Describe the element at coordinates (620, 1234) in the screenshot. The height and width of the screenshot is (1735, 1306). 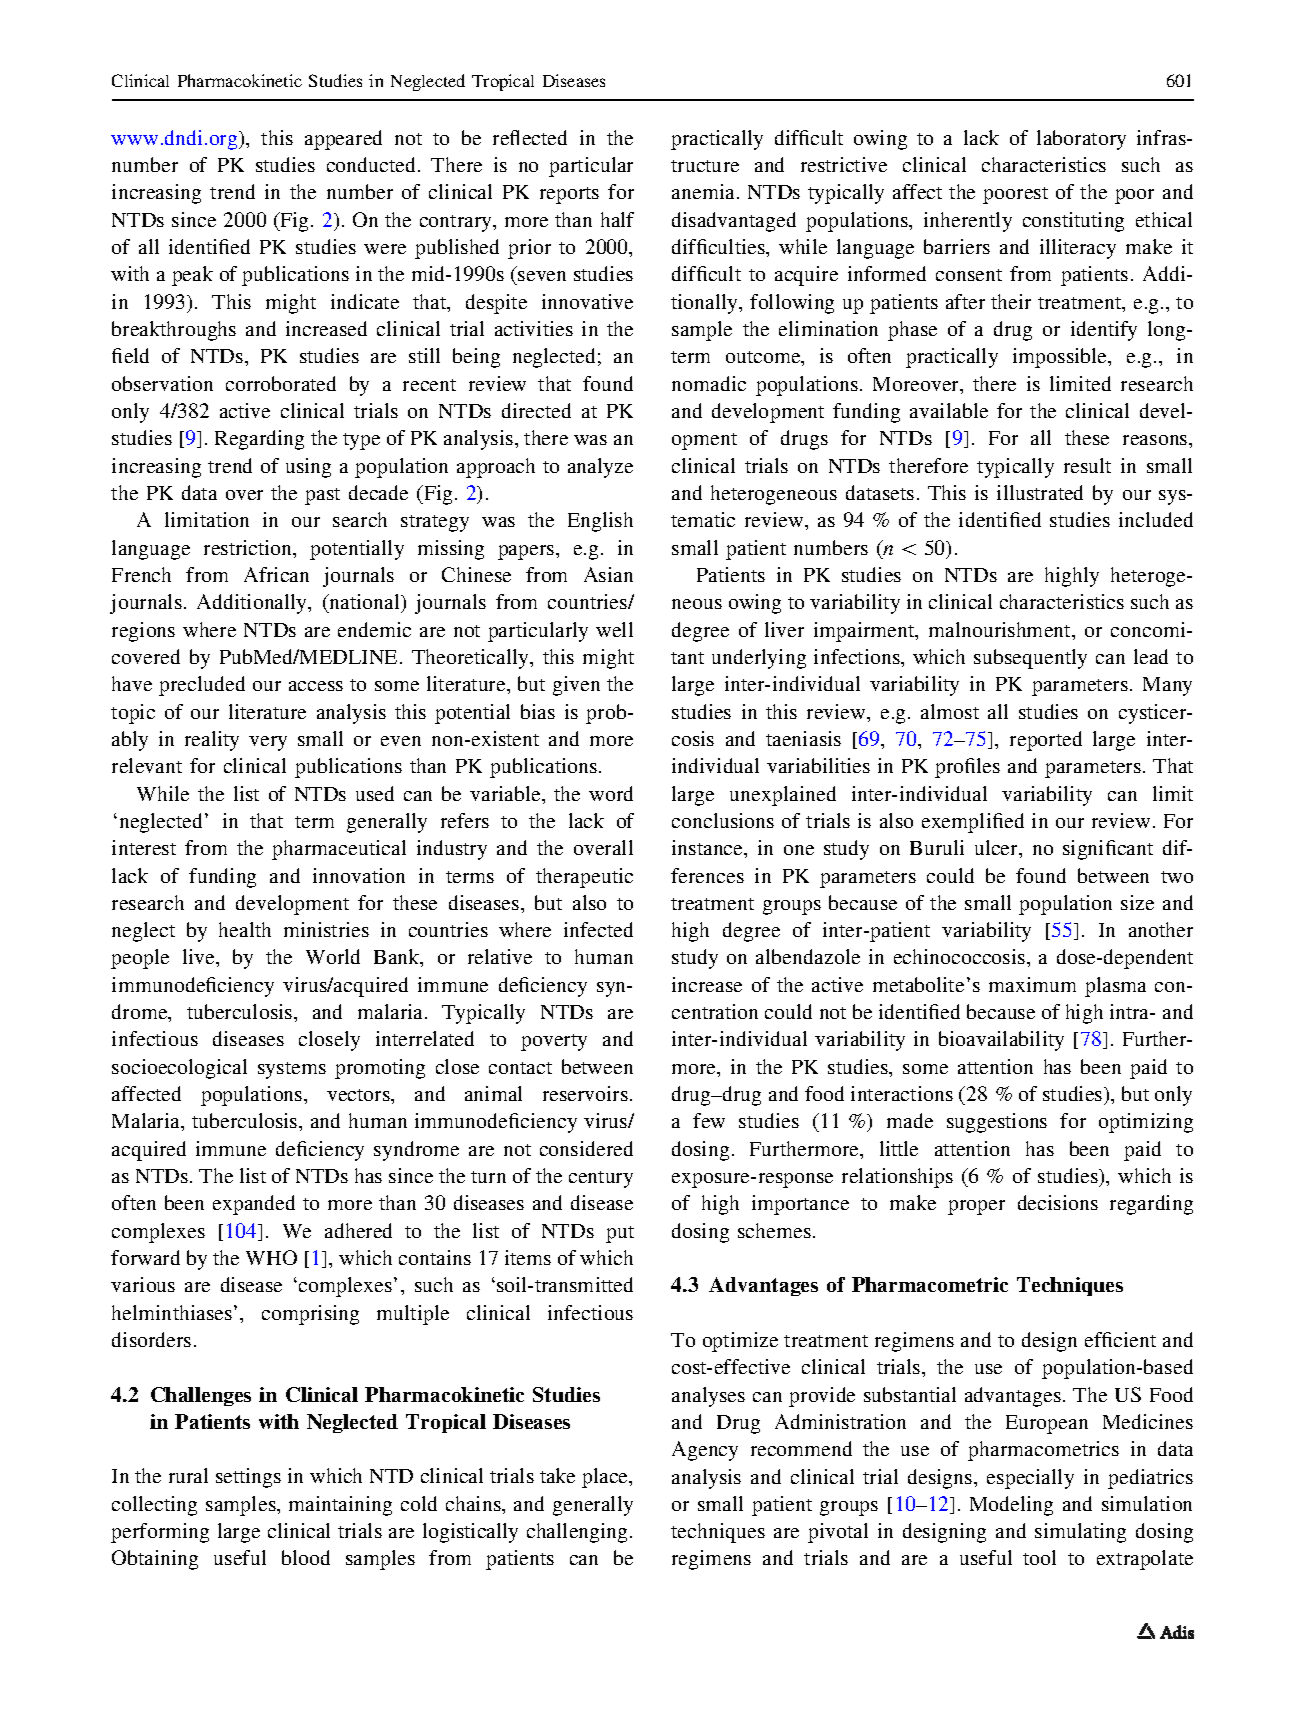
I see `put` at that location.
